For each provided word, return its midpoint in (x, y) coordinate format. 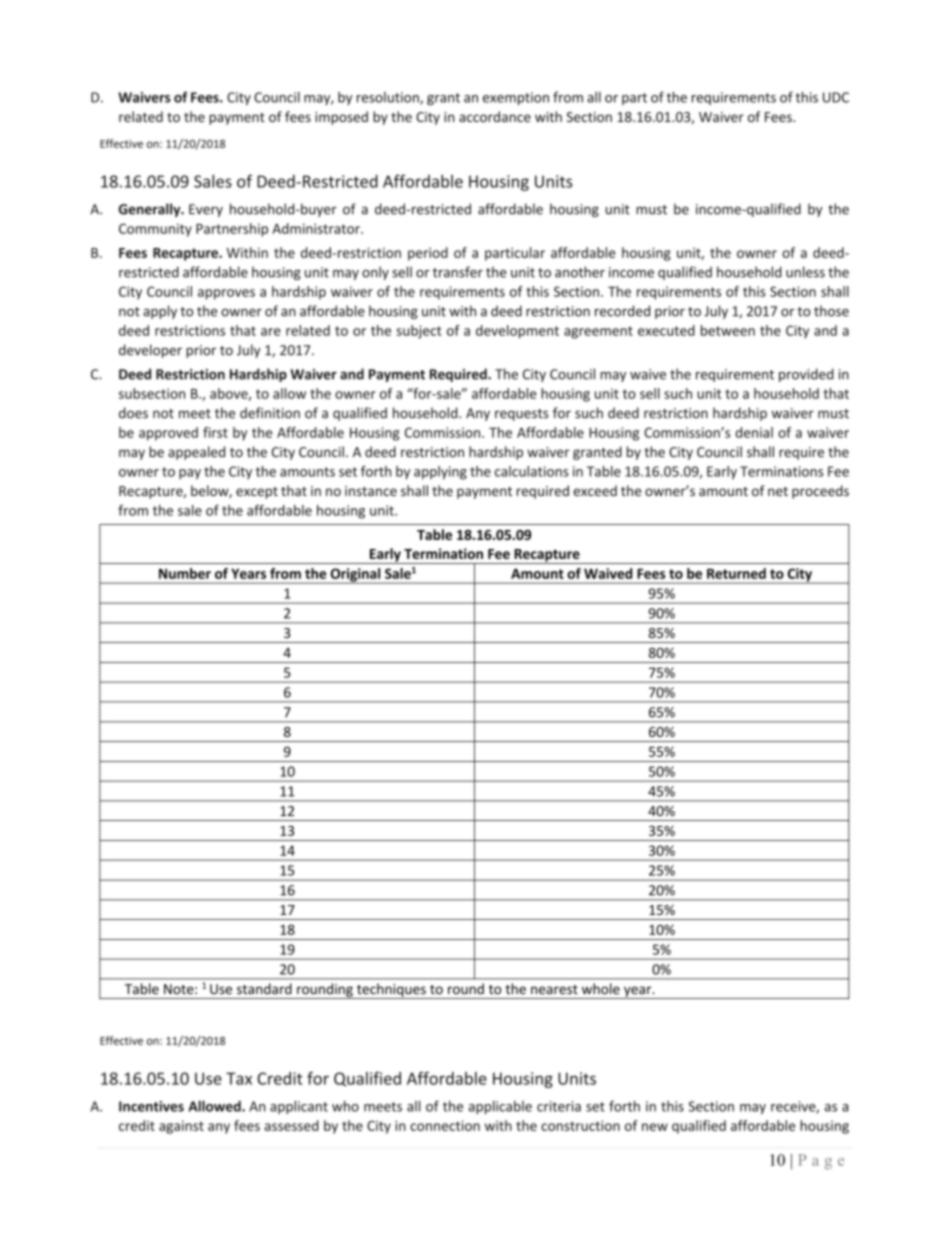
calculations (532, 471)
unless (805, 272)
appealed (196, 453)
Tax (239, 1078)
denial (754, 432)
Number (185, 573)
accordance (495, 116)
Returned (736, 573)
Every (206, 210)
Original (355, 576)
